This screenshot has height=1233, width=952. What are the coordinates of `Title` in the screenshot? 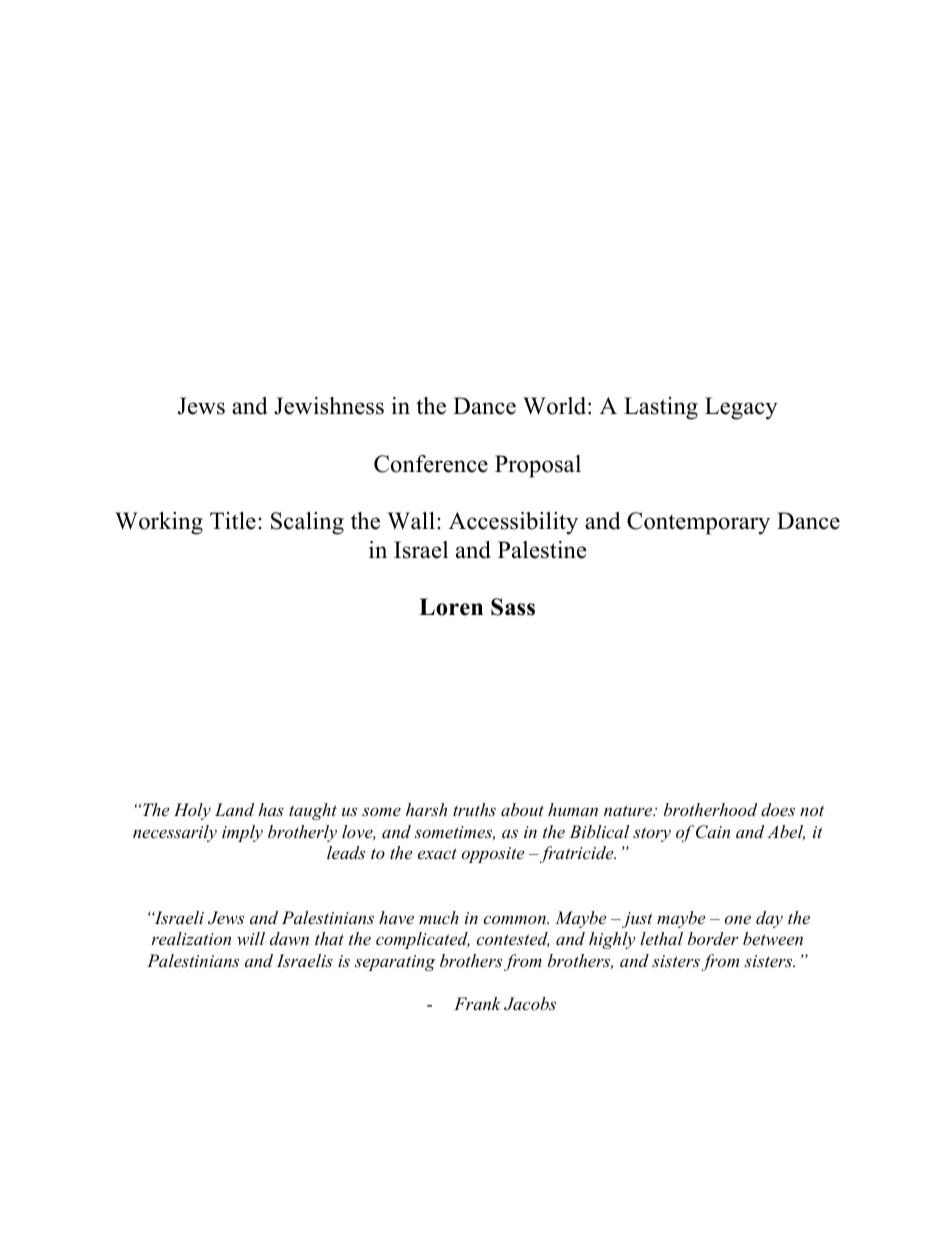 It's located at (233, 521).
